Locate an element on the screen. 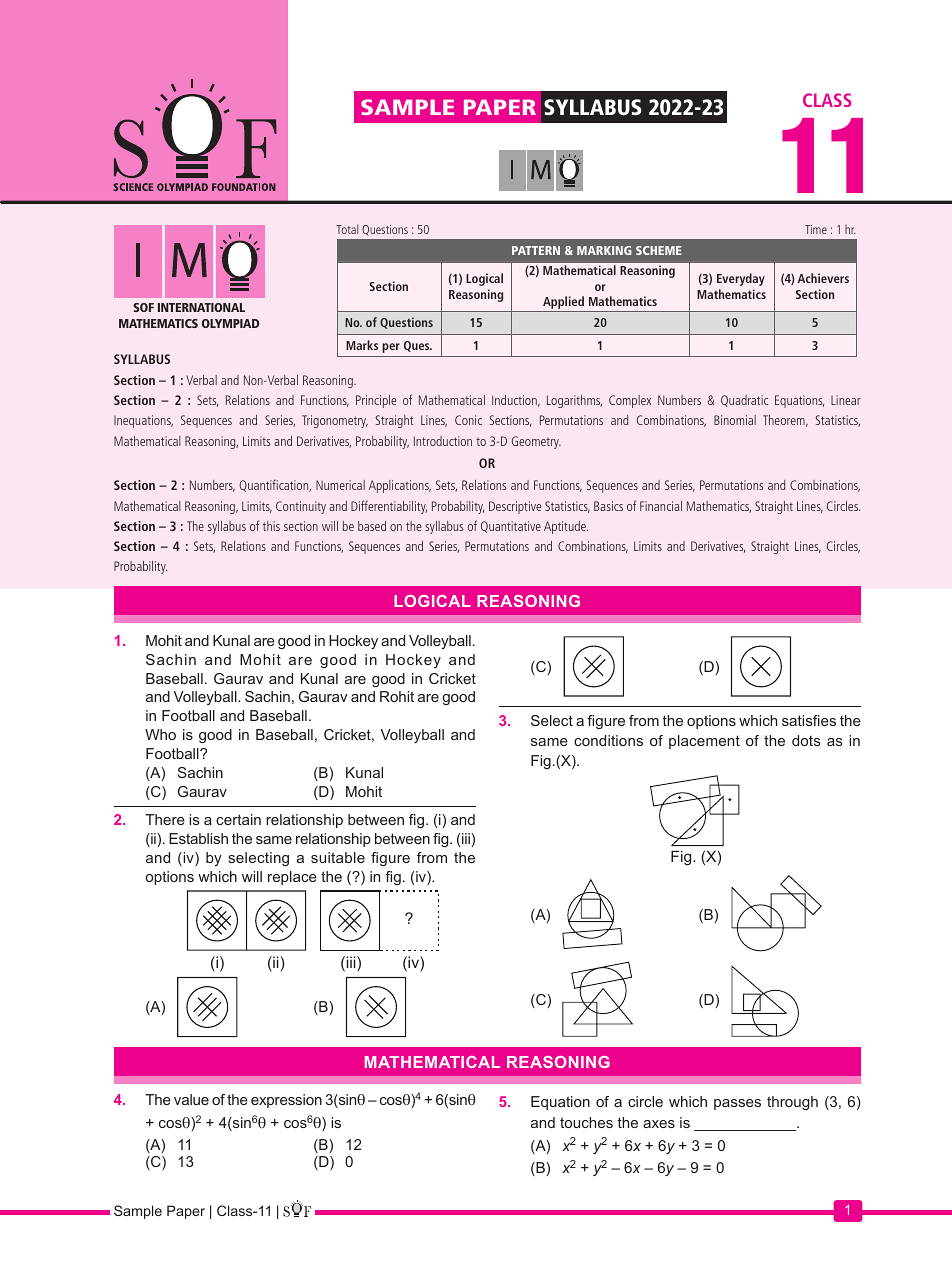  passes is located at coordinates (737, 1104).
